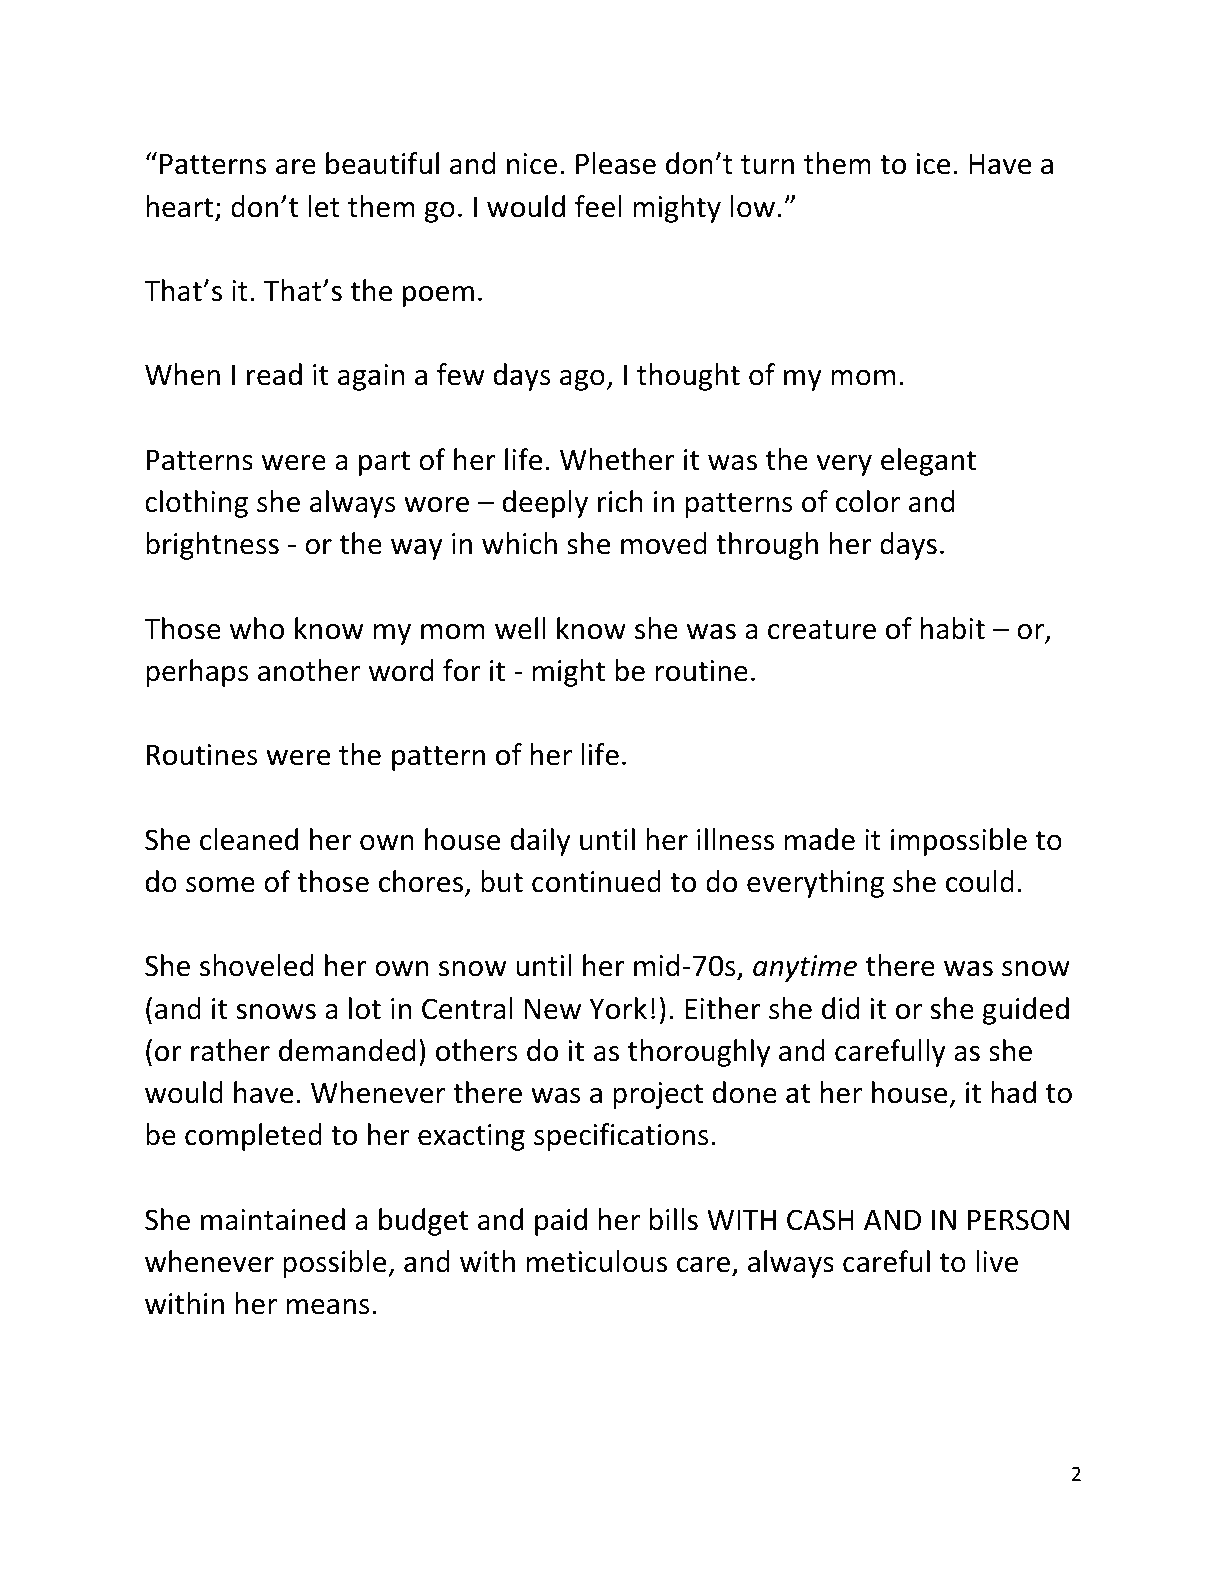  What do you see at coordinates (540, 842) in the page?
I see `daily` at bounding box center [540, 842].
